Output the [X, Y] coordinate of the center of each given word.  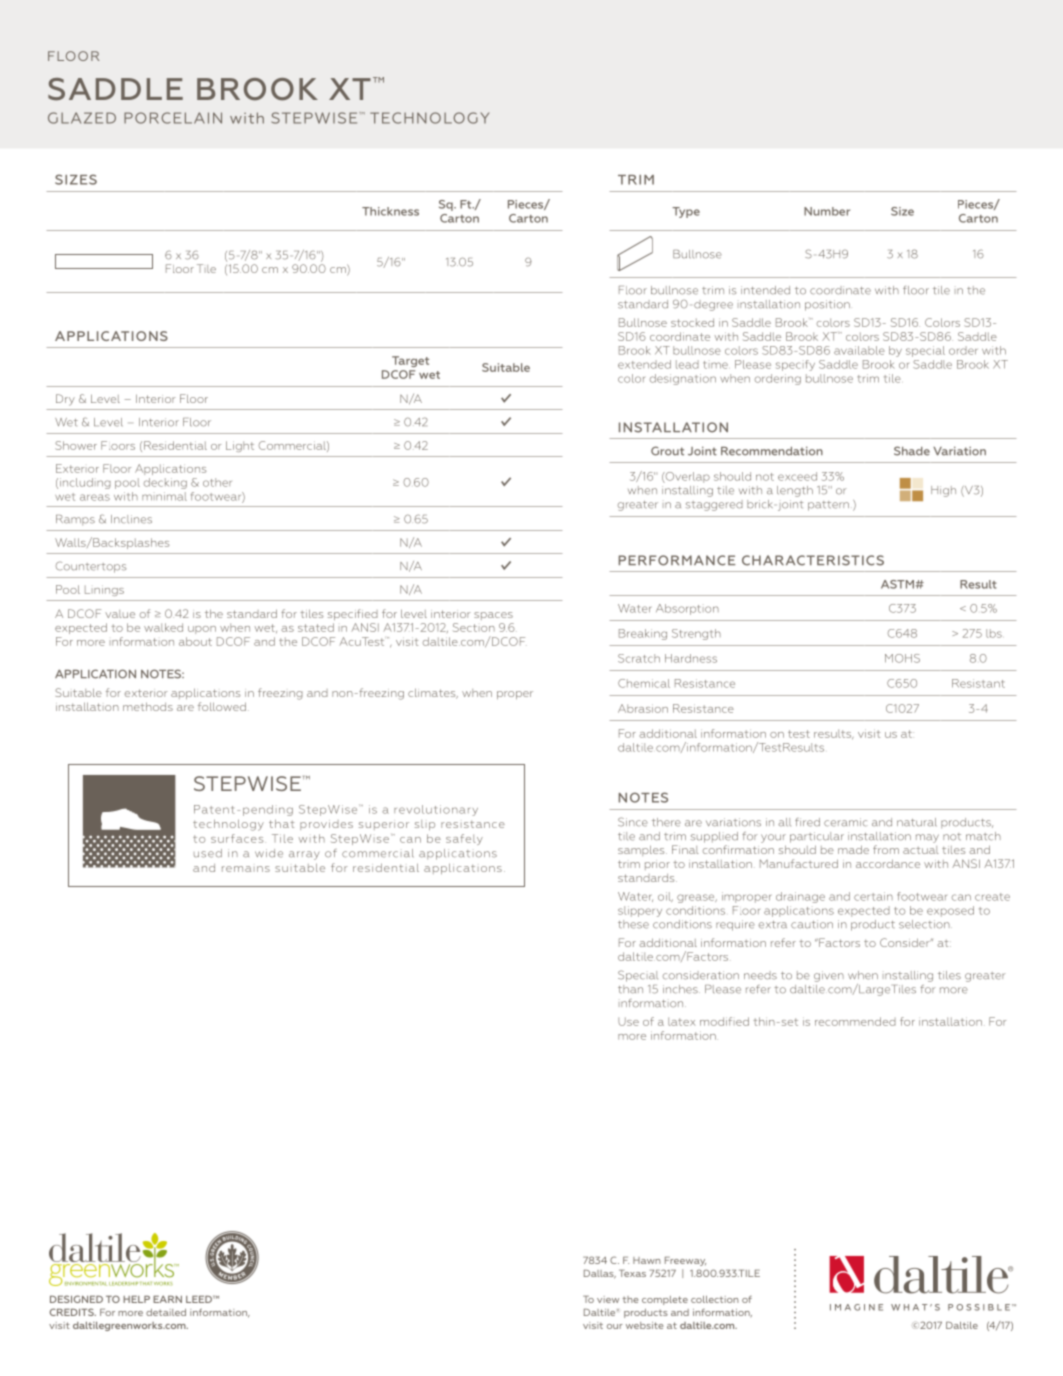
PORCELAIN [173, 118]
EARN [167, 1299]
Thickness [390, 211]
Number [827, 211]
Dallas [600, 1274]
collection [715, 1299]
